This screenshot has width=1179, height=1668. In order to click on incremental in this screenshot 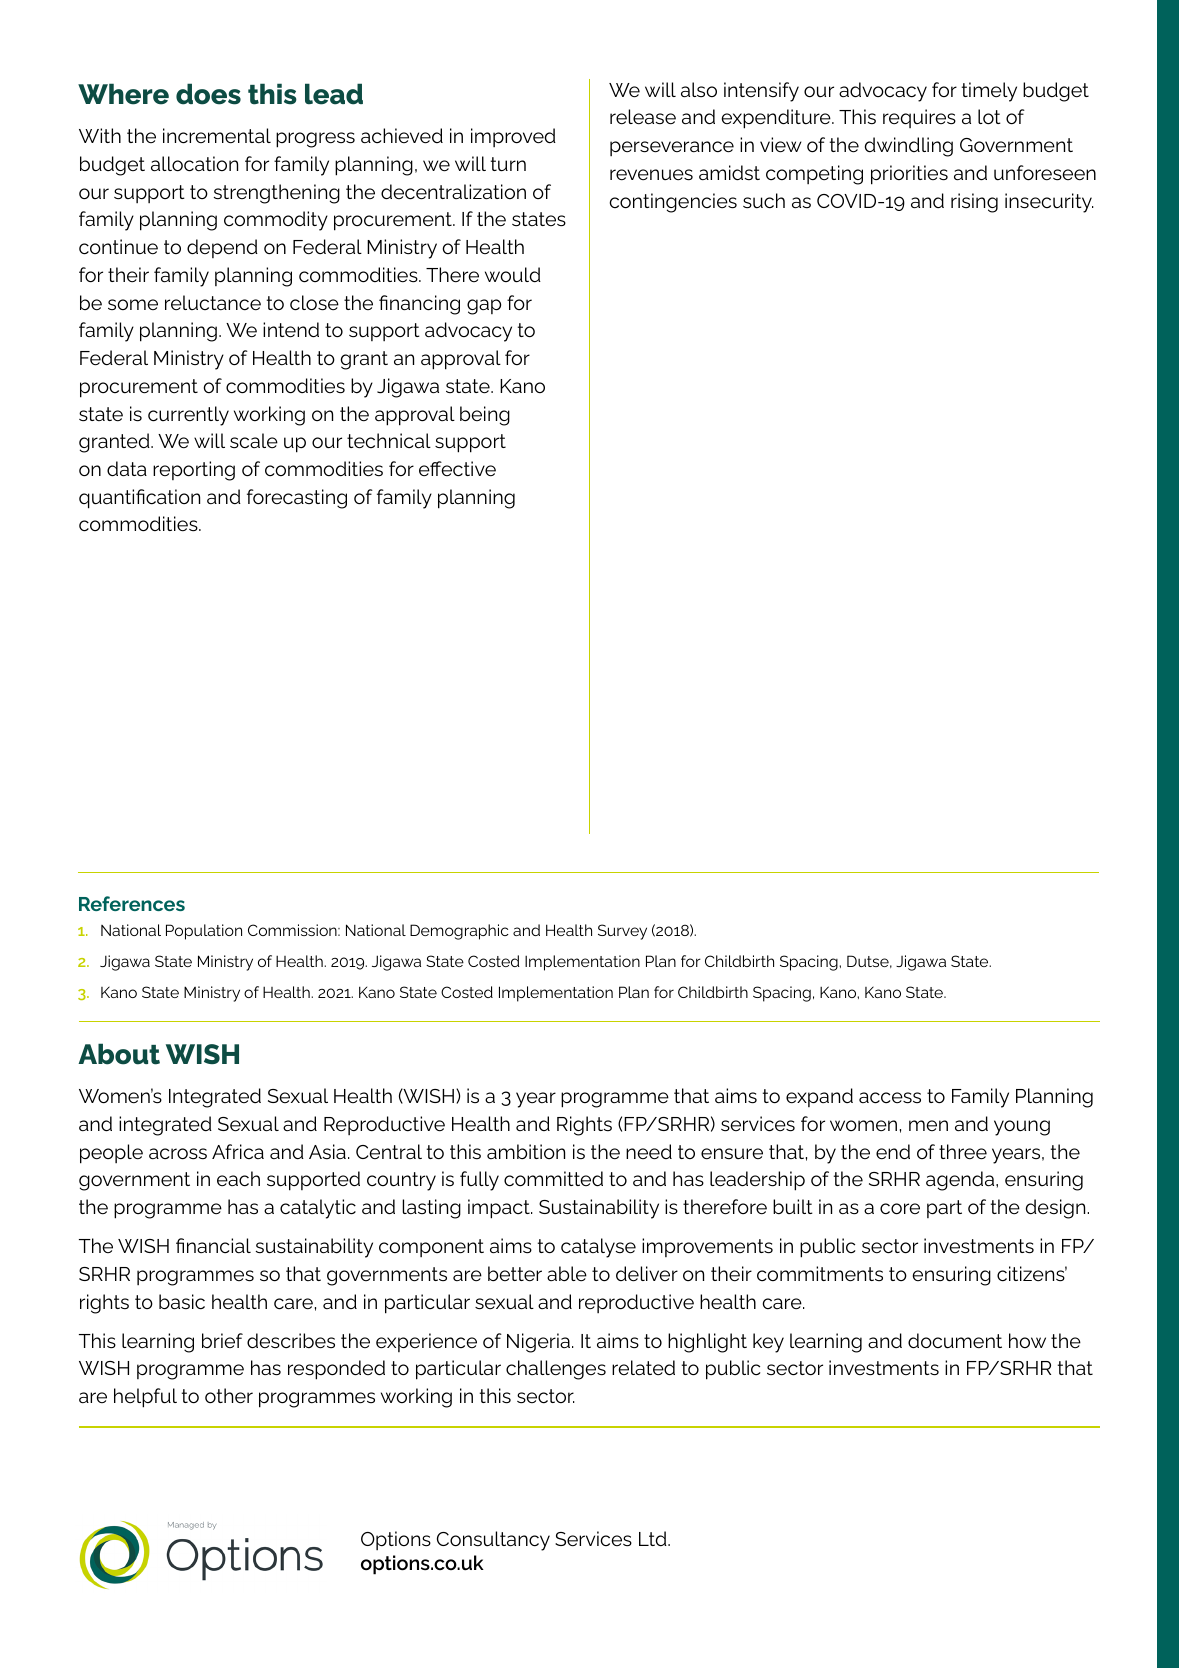, I will do `click(217, 136)`.
